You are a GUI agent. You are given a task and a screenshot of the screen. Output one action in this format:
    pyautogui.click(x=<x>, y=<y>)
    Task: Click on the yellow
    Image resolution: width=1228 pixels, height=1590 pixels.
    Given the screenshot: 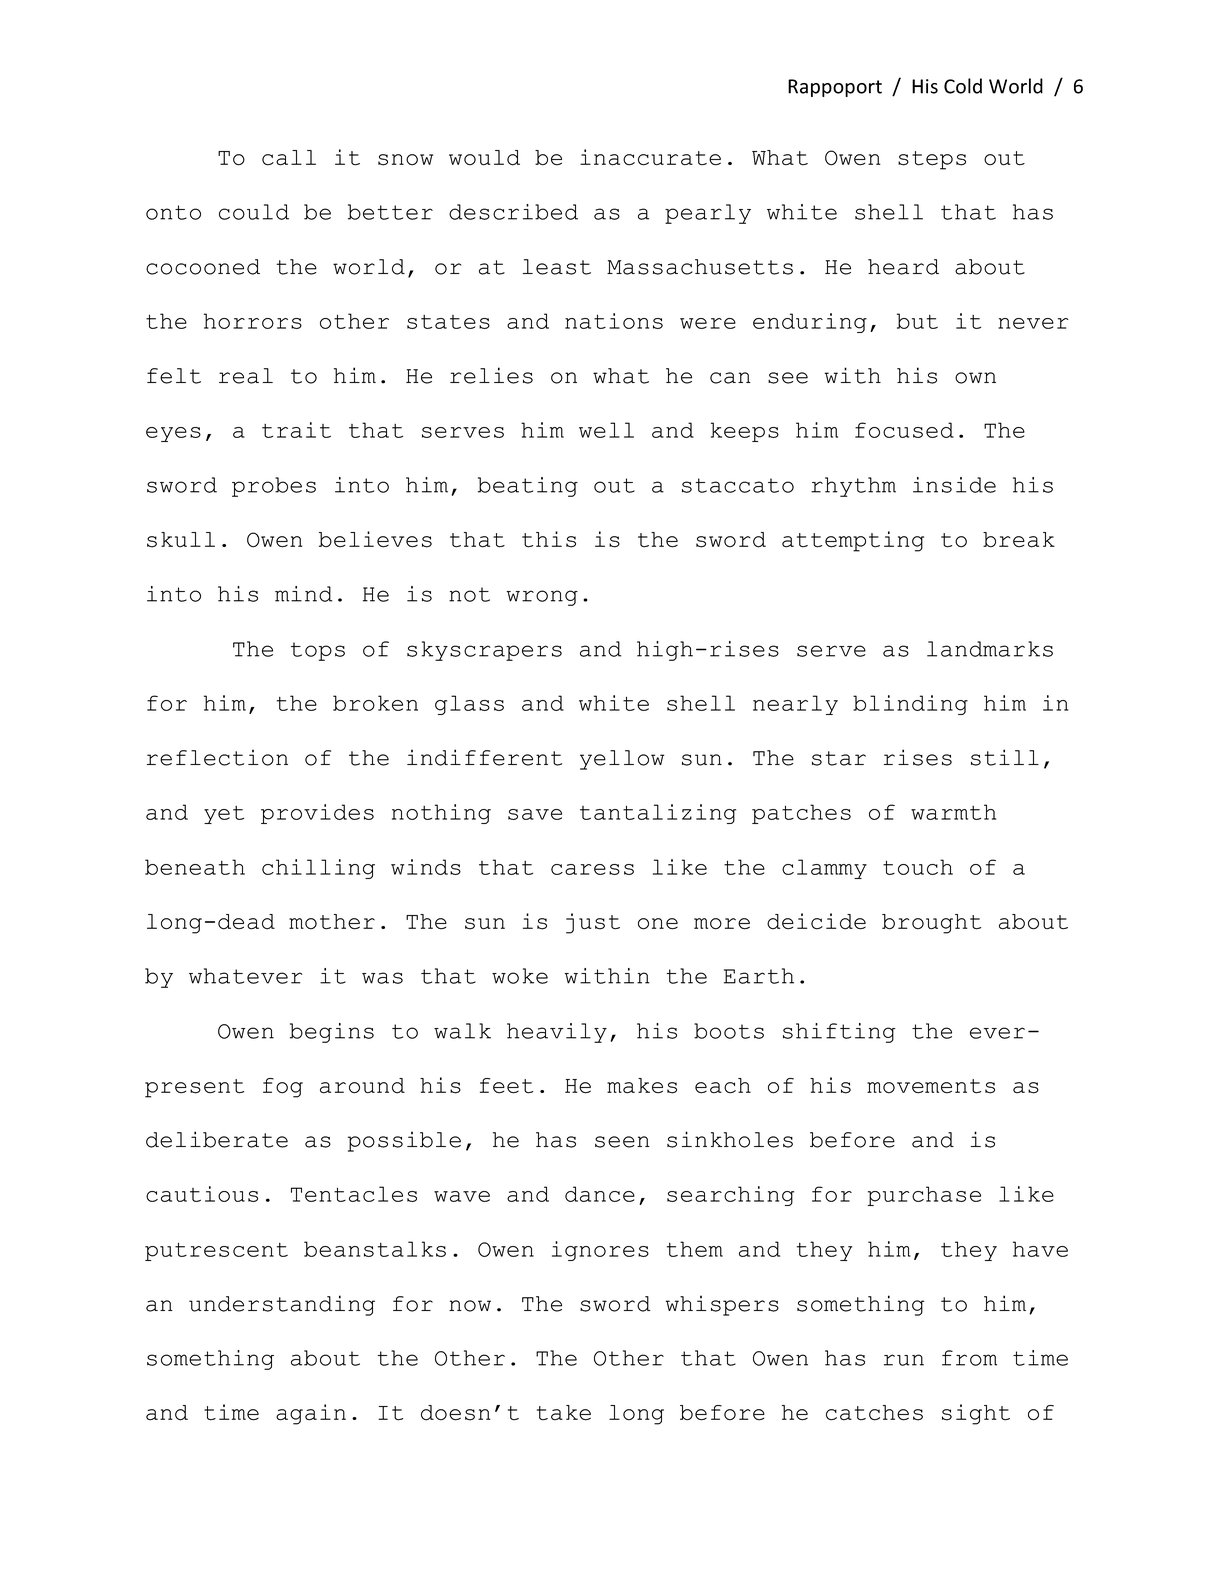 What is the action you would take?
    pyautogui.click(x=622, y=760)
